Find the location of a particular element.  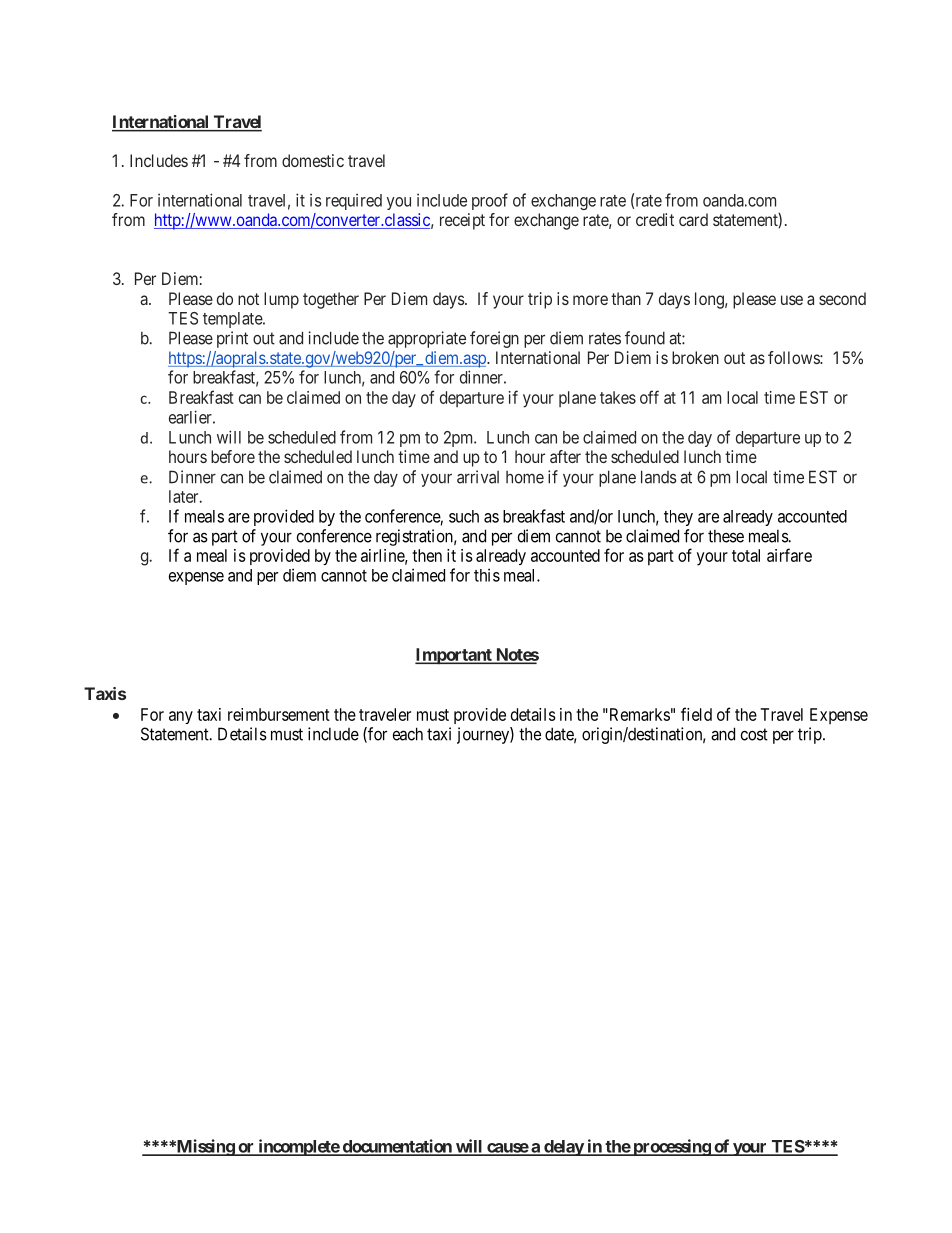

Important is located at coordinates (454, 656).
